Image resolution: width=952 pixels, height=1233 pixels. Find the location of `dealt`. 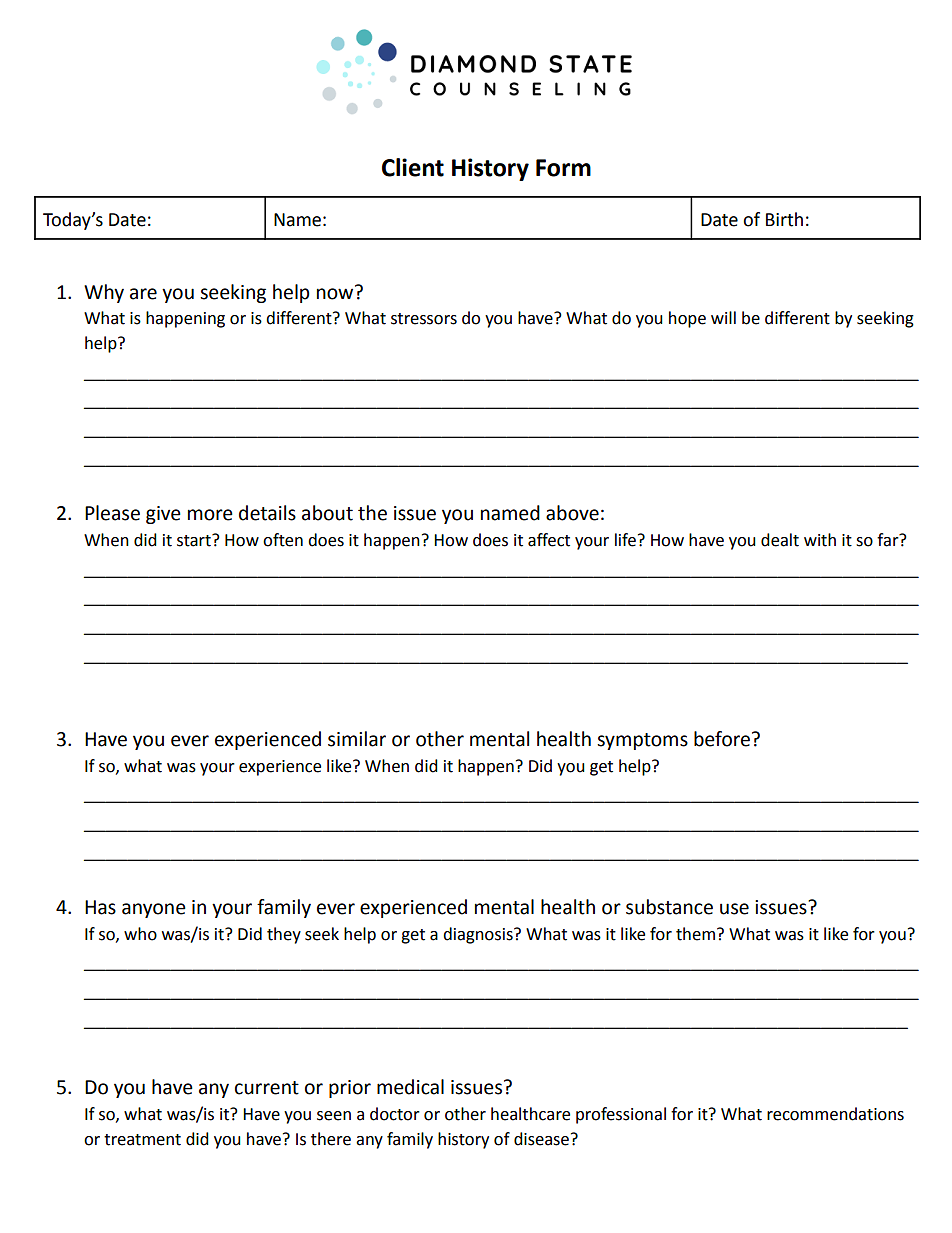

dealt is located at coordinates (780, 540).
